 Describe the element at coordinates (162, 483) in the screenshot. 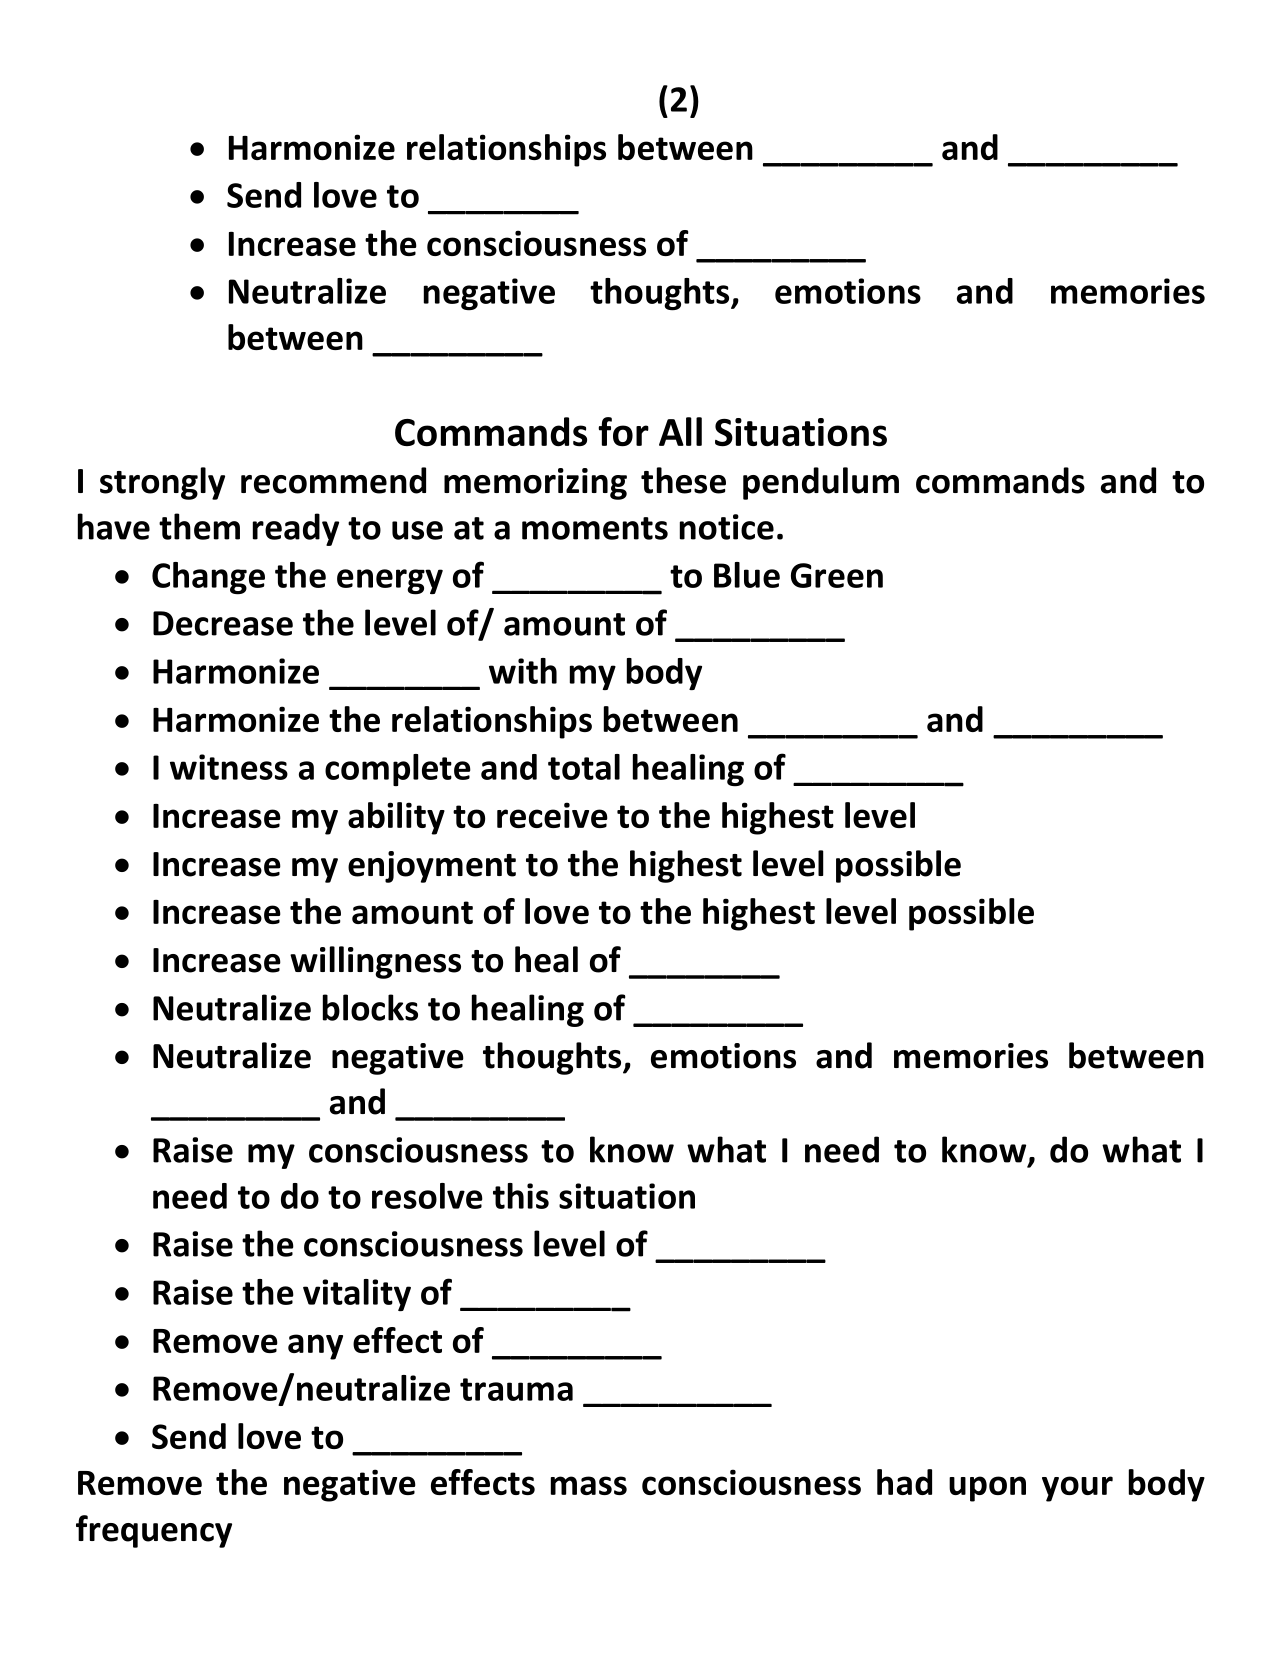

I see `strongly` at that location.
